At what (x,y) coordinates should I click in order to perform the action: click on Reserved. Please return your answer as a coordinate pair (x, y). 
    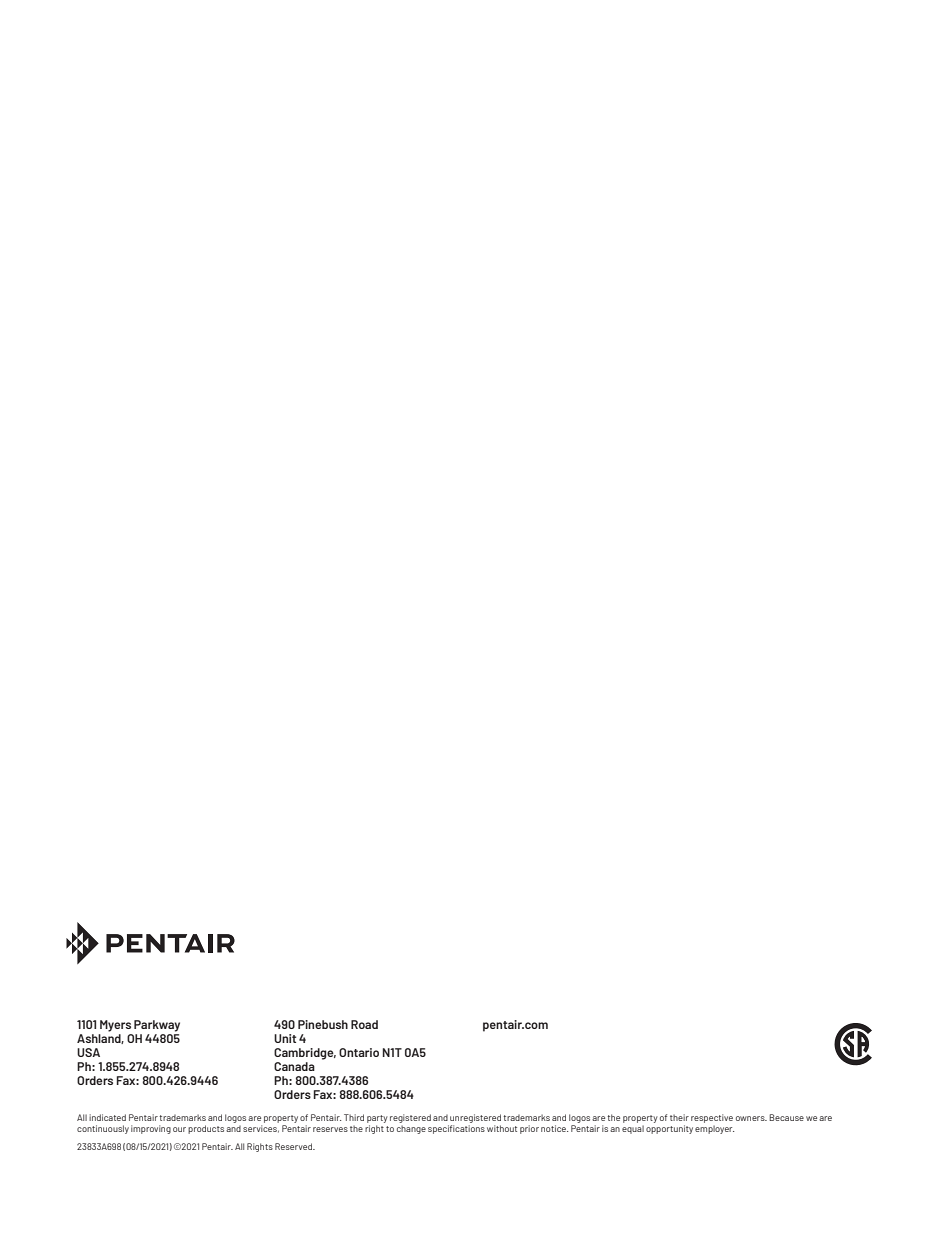
    Looking at the image, I should click on (295, 1146).
